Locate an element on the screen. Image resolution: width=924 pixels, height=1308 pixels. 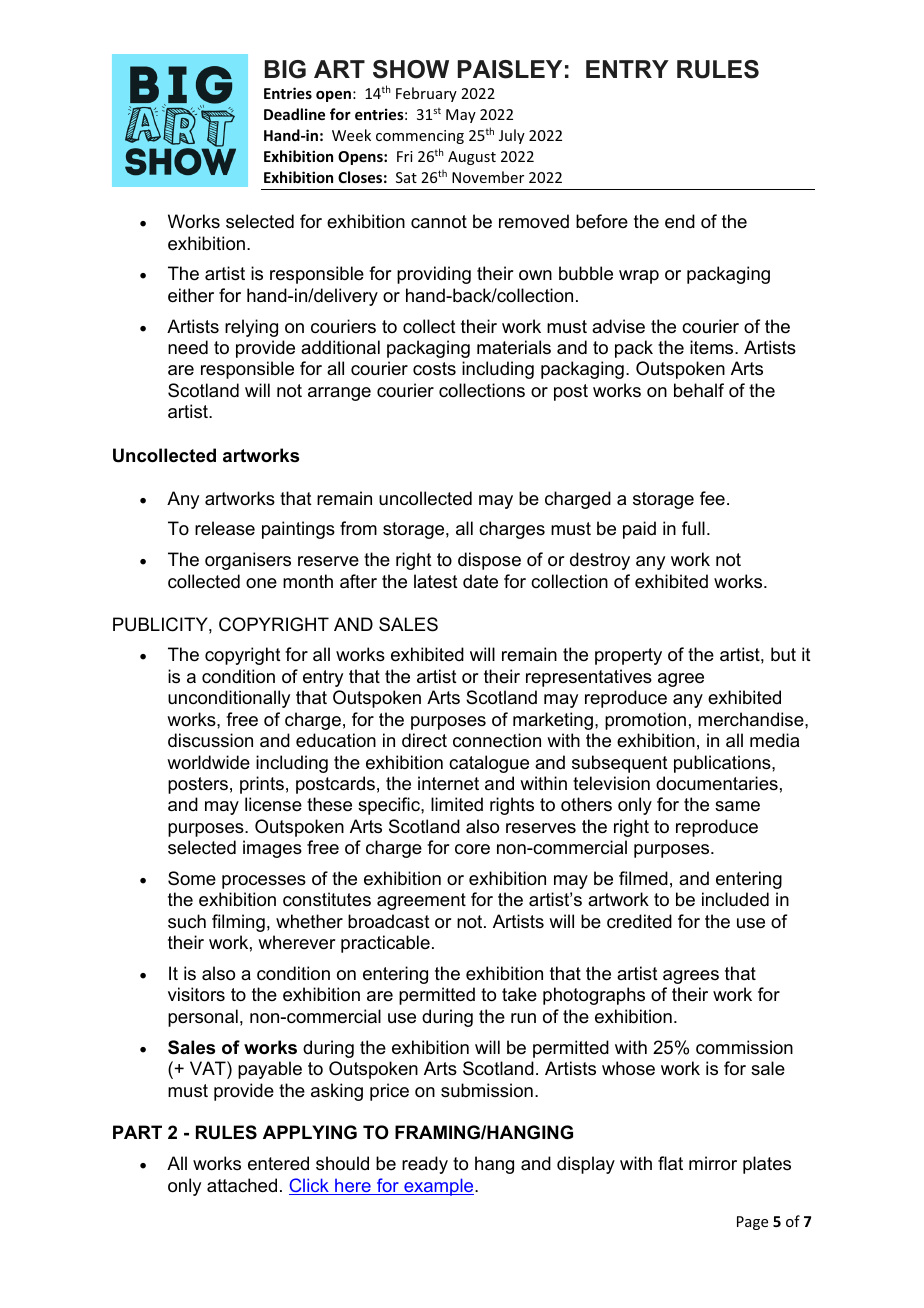
flat is located at coordinates (670, 1163).
